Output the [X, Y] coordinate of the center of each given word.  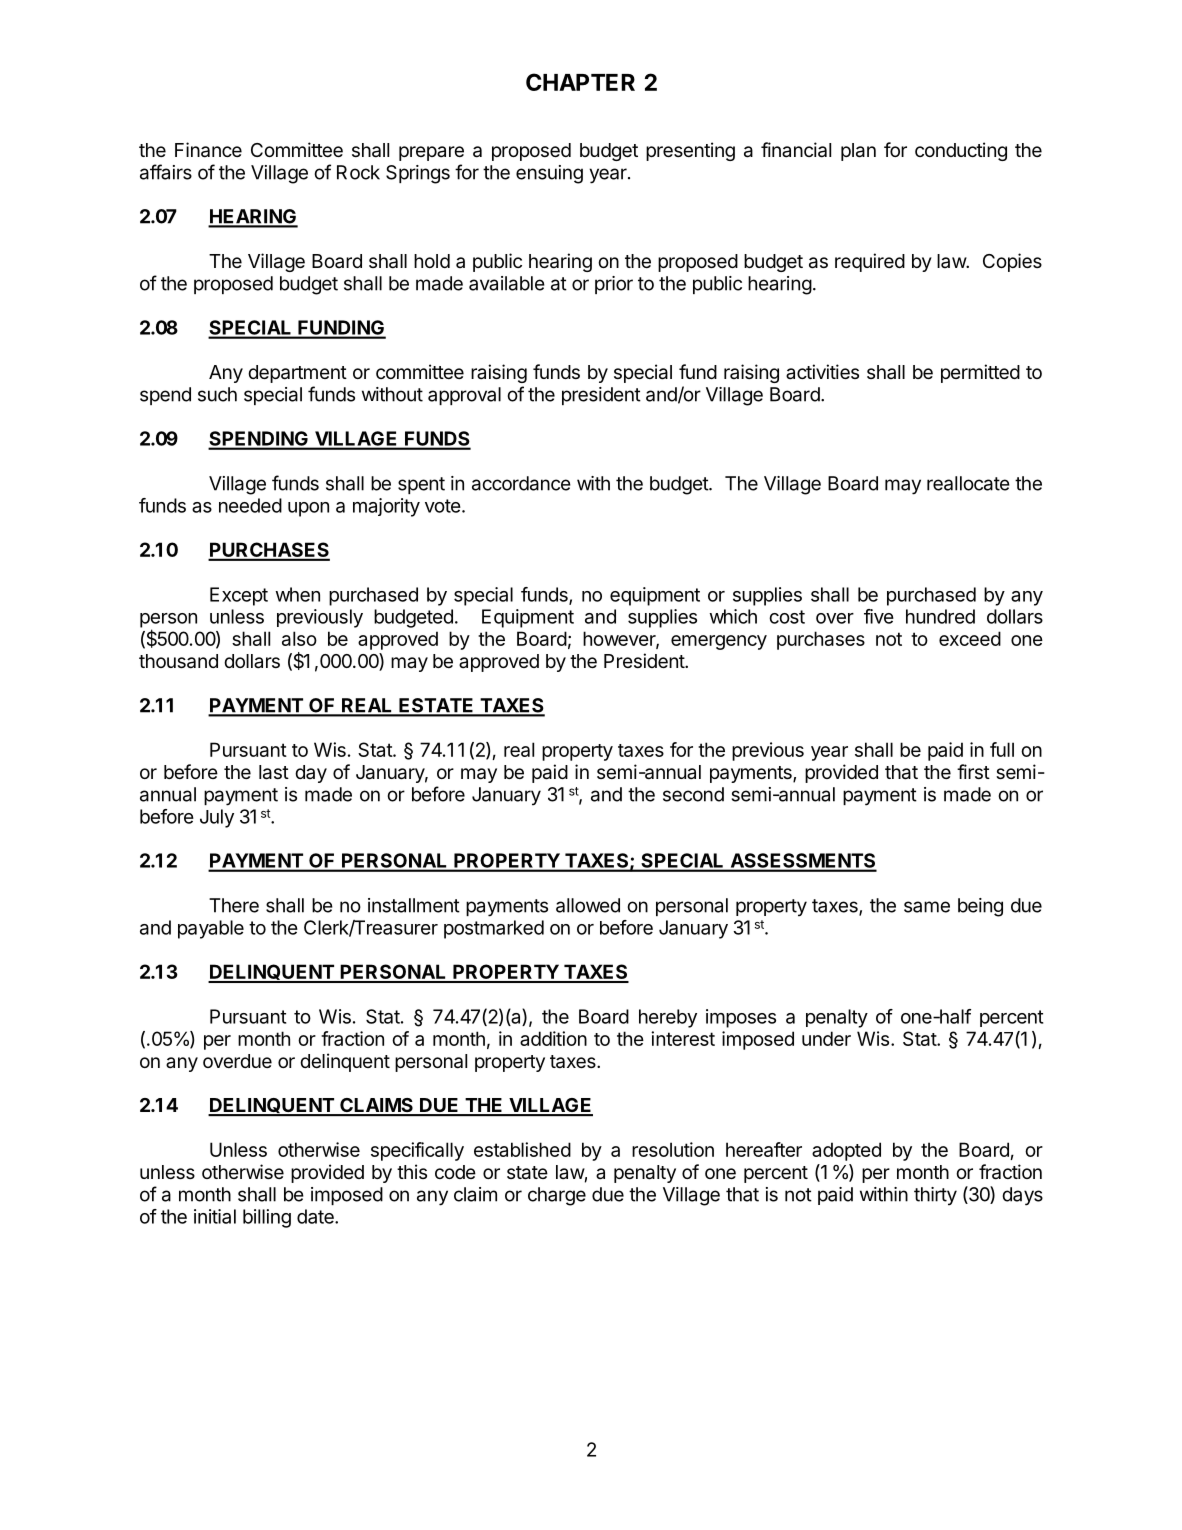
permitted [980, 373]
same [927, 907]
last [274, 772]
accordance [521, 483]
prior [614, 285]
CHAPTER [580, 82]
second [693, 794]
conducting [961, 151]
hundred [940, 616]
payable [211, 929]
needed [250, 505]
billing [267, 1218]
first [973, 771]
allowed [588, 905]
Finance [208, 150]
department [297, 374]
